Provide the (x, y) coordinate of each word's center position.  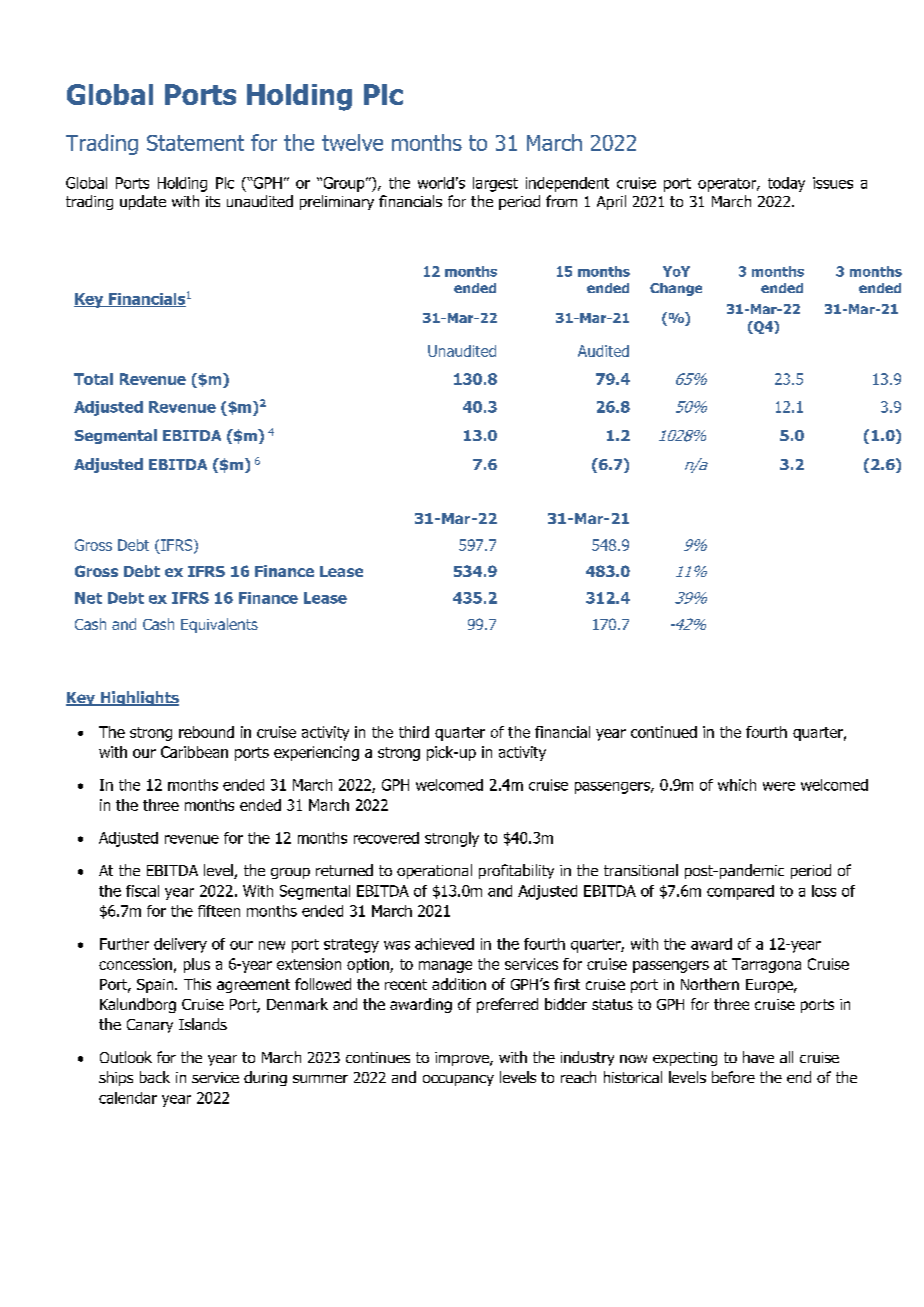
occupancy (458, 1080)
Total (93, 379)
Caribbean (194, 752)
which (737, 785)
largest (495, 184)
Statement (195, 143)
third (414, 732)
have (758, 1057)
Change (676, 289)
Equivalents (219, 625)
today (786, 184)
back (155, 1077)
